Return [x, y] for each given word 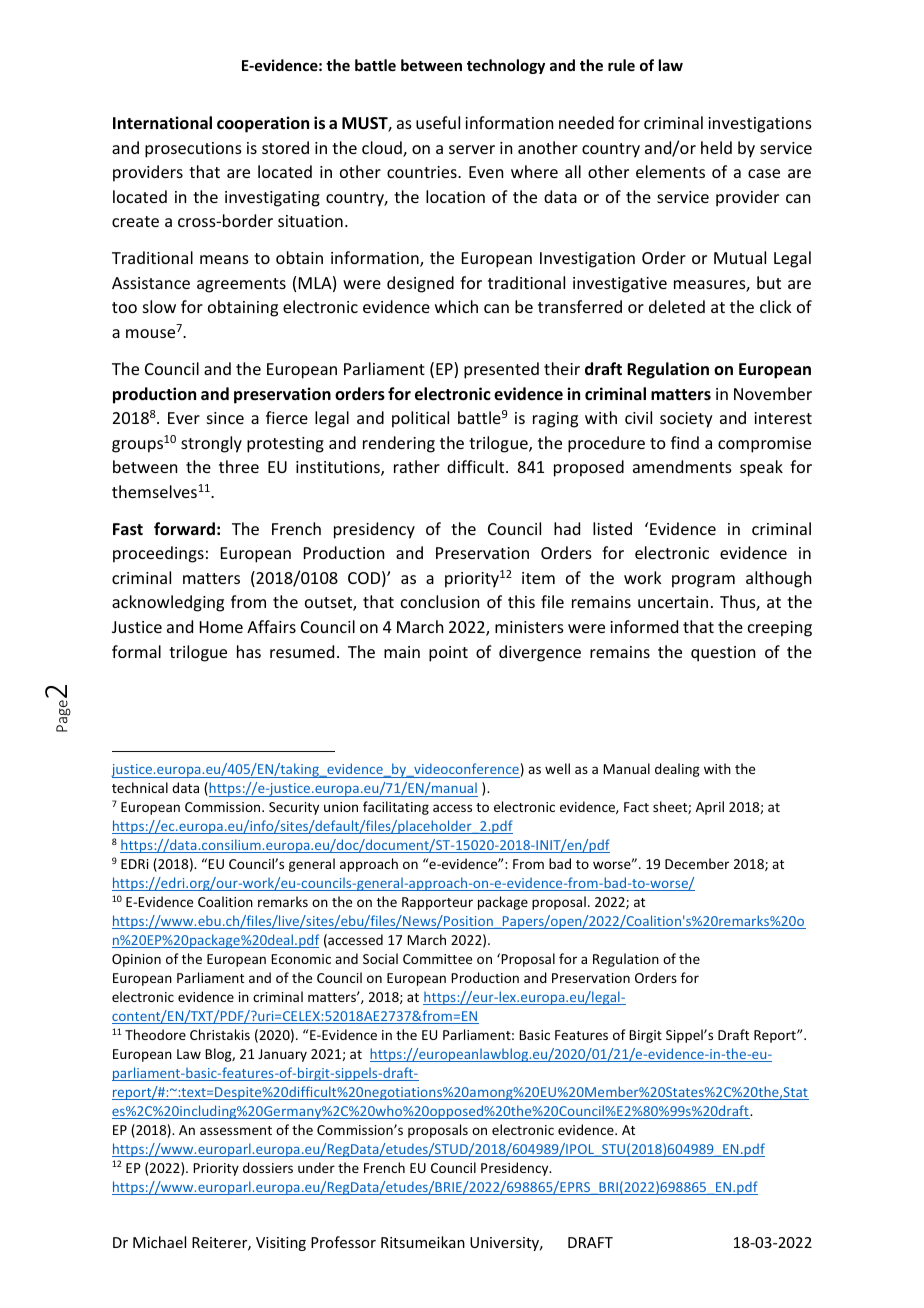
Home [221, 627]
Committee [437, 959]
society [686, 420]
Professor [343, 1242]
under [316, 1167]
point [448, 654]
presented [501, 370]
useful [438, 122]
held [716, 147]
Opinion [136, 960]
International [162, 123]
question [723, 654]
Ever [184, 418]
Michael [159, 1242]
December [697, 863]
